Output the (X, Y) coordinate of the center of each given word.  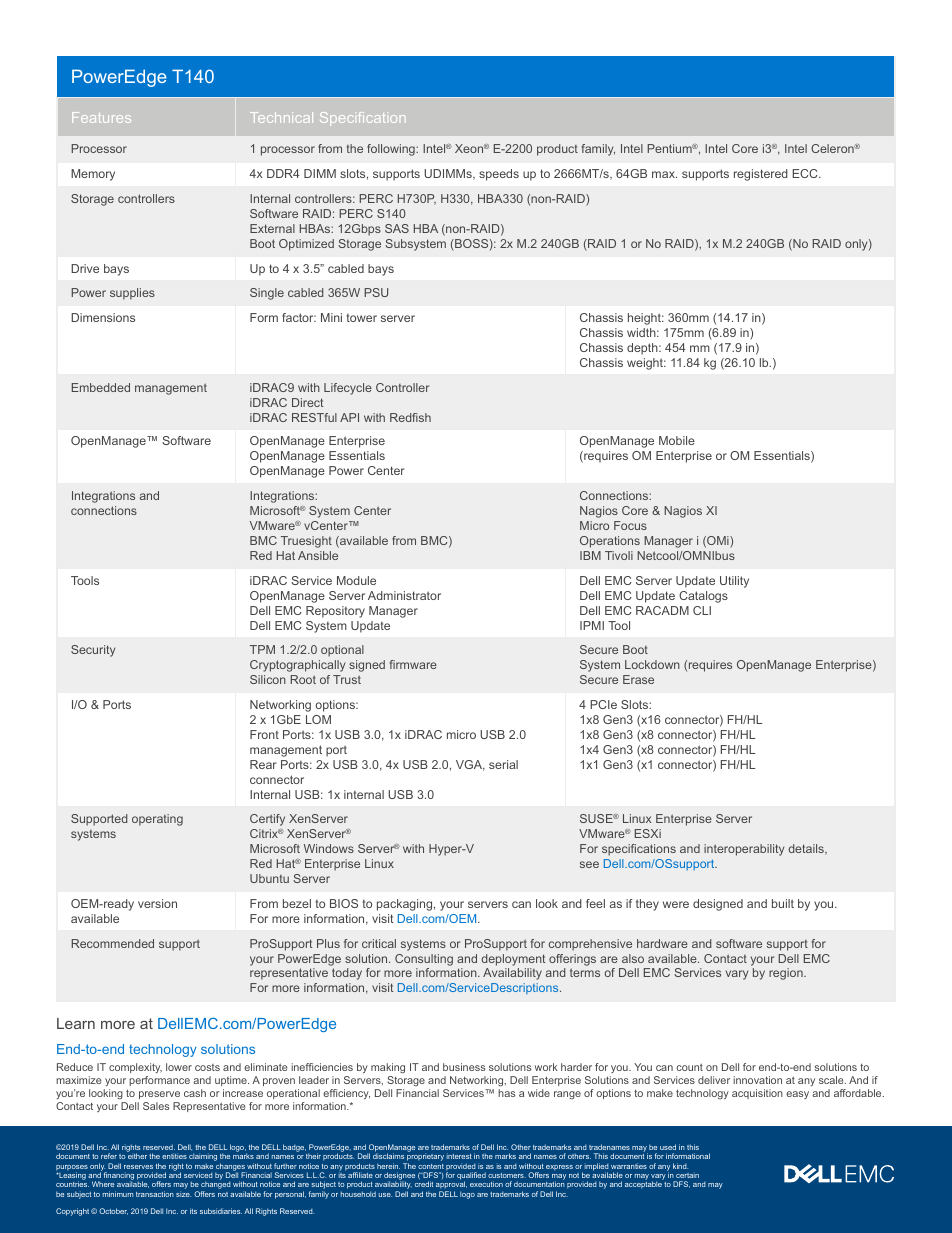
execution (486, 1184)
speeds (499, 175)
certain (687, 1175)
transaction (155, 1194)
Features (101, 117)
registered (761, 175)
